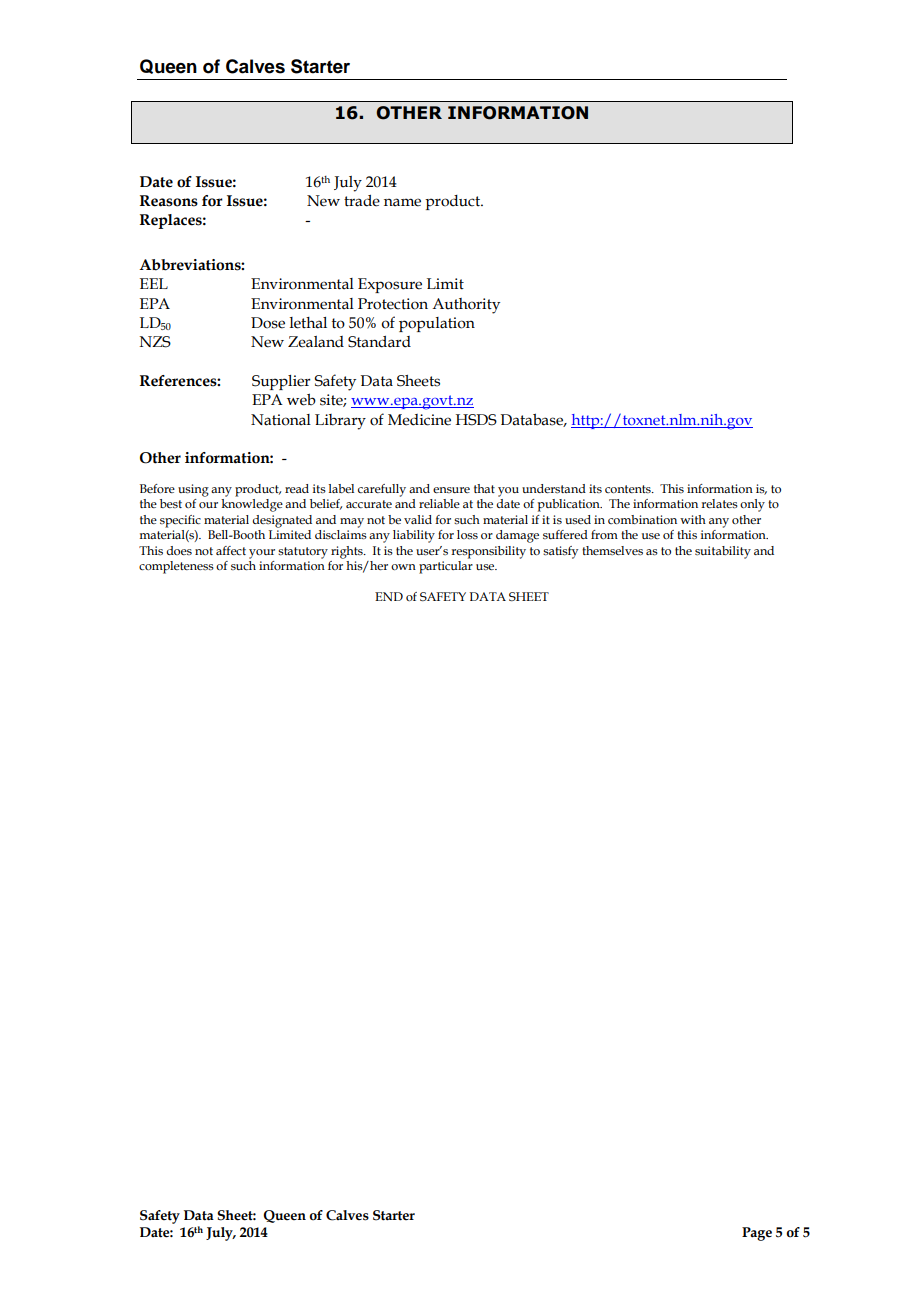  What do you see at coordinates (389, 596) in the screenshot?
I see `END` at bounding box center [389, 596].
